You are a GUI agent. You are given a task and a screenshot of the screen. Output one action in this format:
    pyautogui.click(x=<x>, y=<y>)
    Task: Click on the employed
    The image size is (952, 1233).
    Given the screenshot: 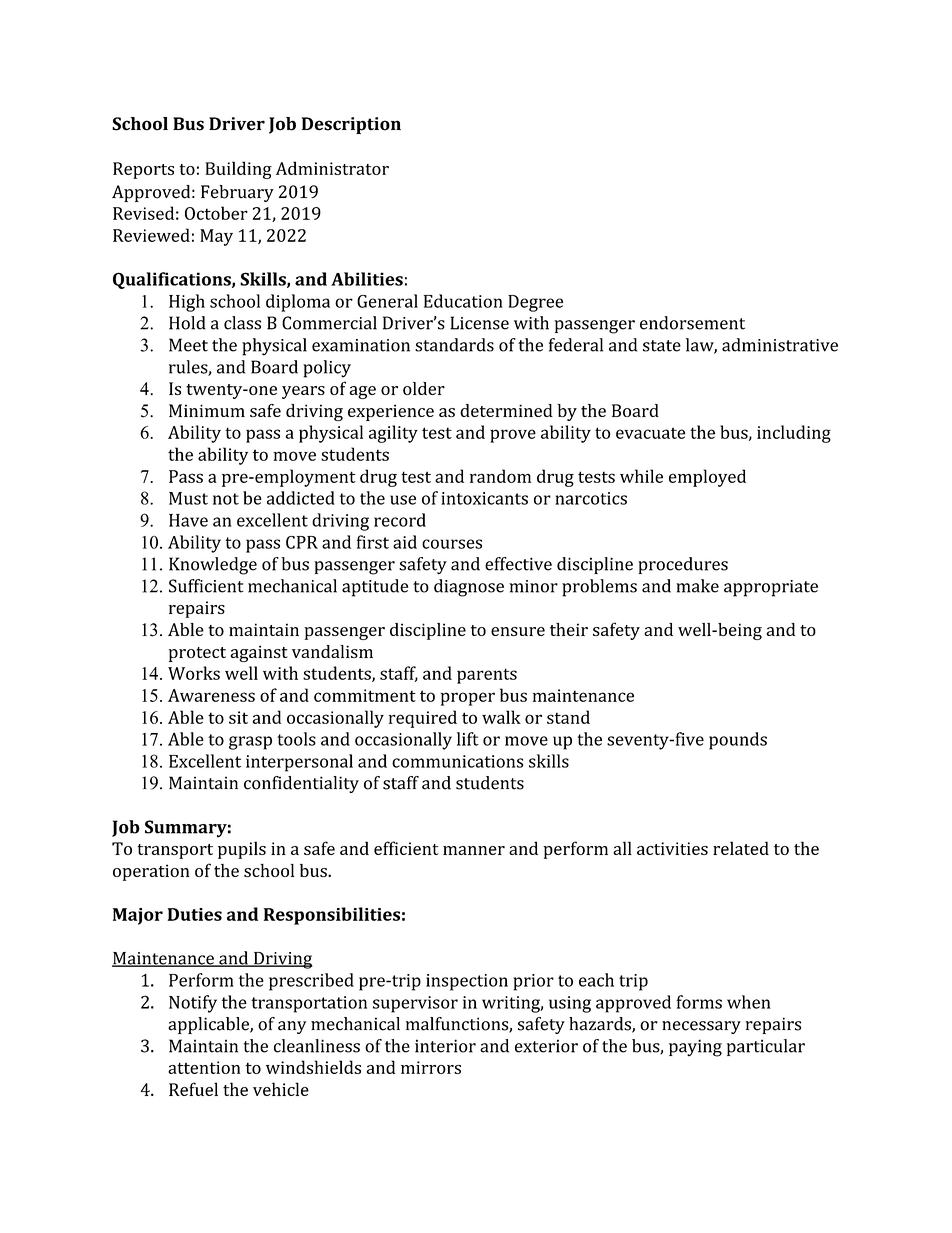 What is the action you would take?
    pyautogui.click(x=707, y=478)
